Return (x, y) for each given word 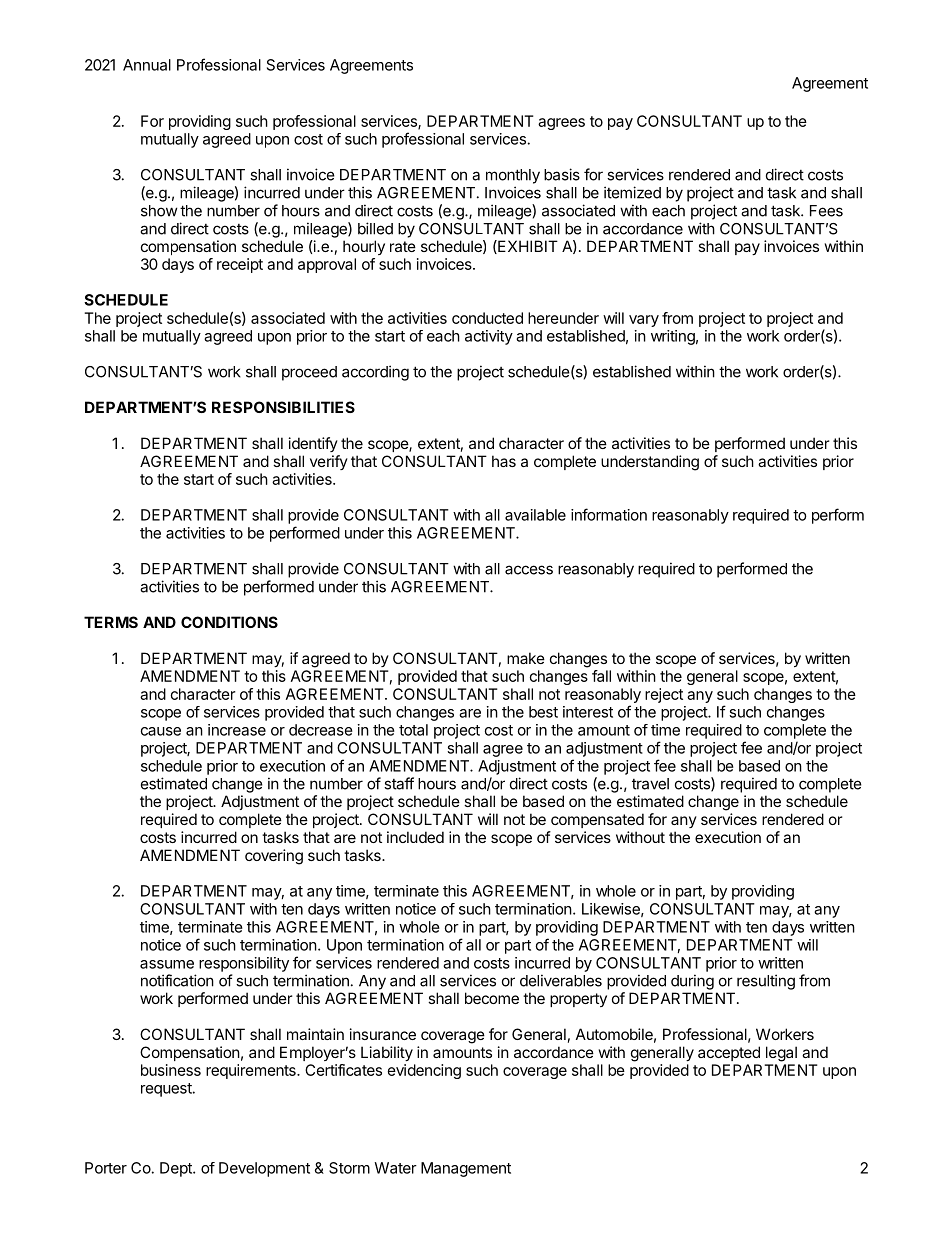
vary (644, 321)
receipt (240, 265)
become (492, 998)
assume (167, 964)
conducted (487, 318)
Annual (147, 65)
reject (664, 695)
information (609, 514)
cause (161, 731)
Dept (177, 1169)
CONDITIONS (229, 622)
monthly (513, 176)
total (413, 730)
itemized (632, 192)
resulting (766, 982)
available (535, 515)
